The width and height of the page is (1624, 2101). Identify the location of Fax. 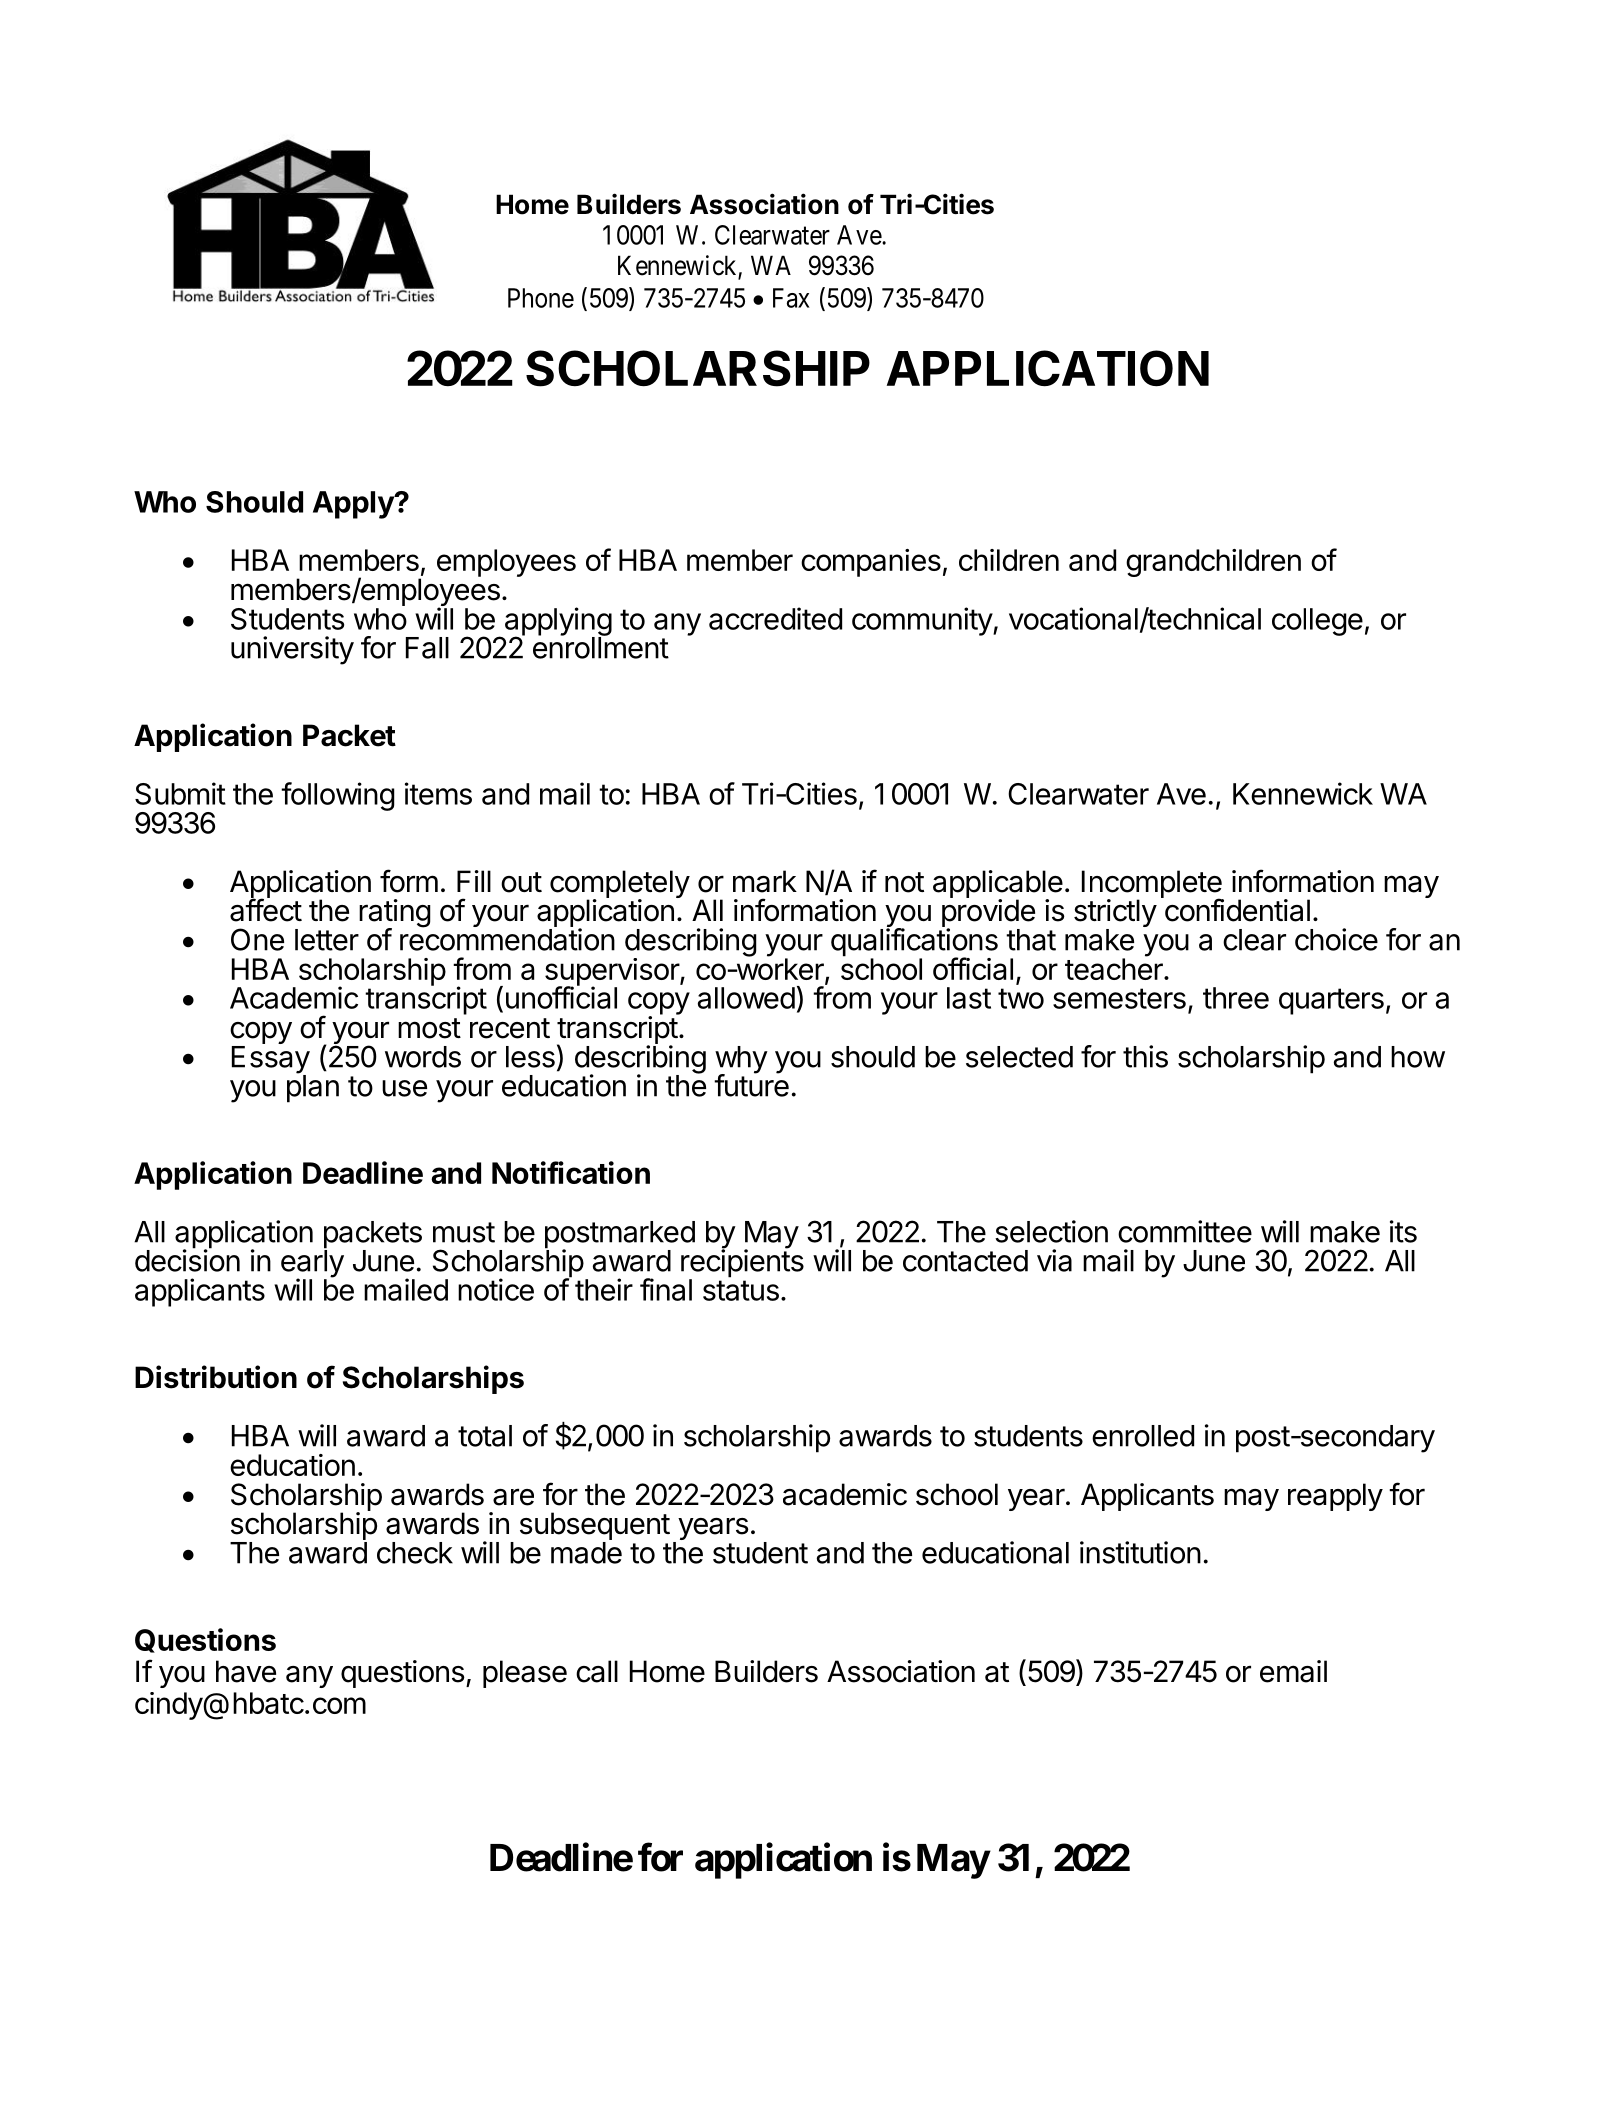
(791, 298).
